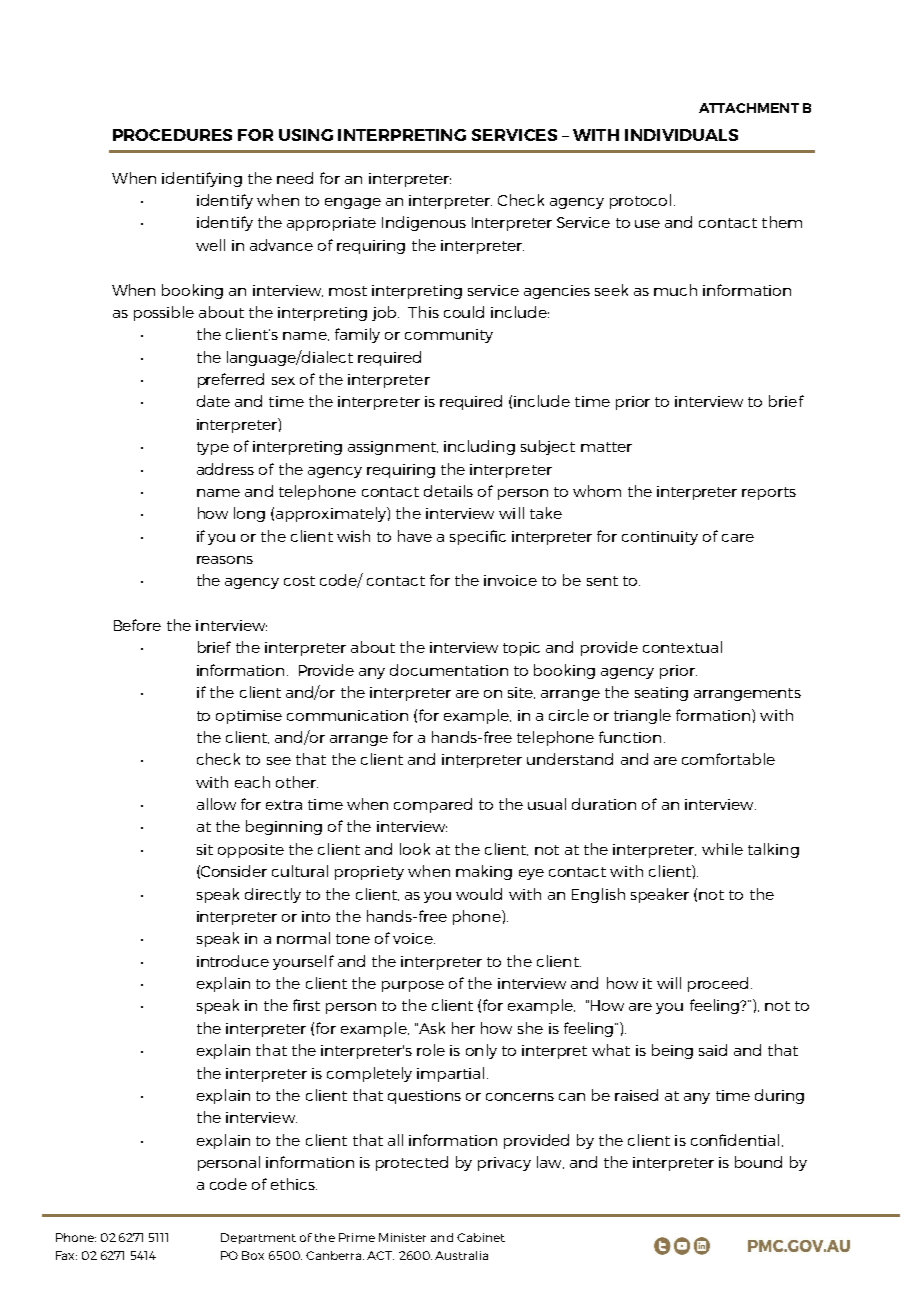 This page has height=1308, width=924. What do you see at coordinates (660, 538) in the page?
I see `continuity` at bounding box center [660, 538].
